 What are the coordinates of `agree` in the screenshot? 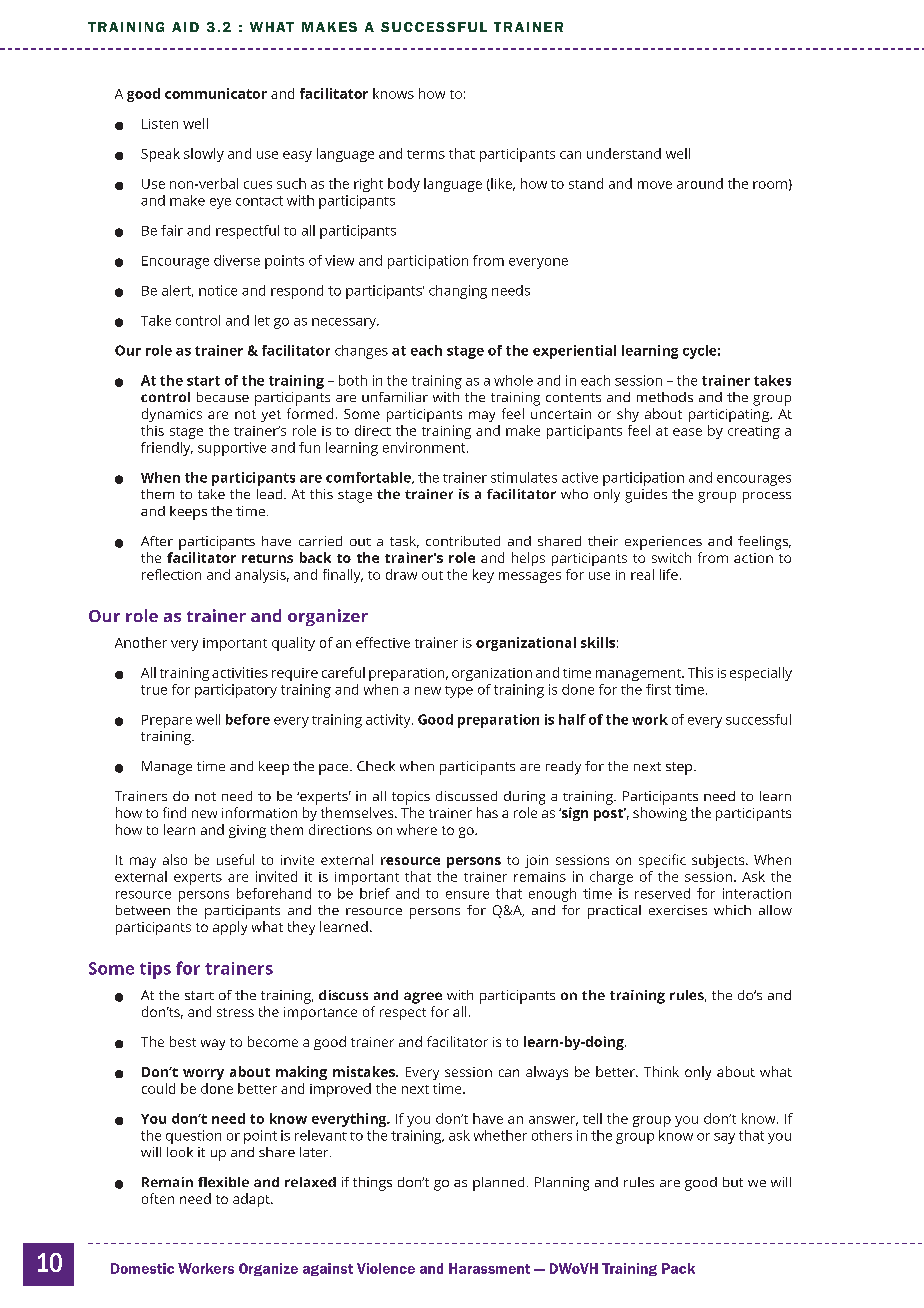 It's located at (423, 998).
